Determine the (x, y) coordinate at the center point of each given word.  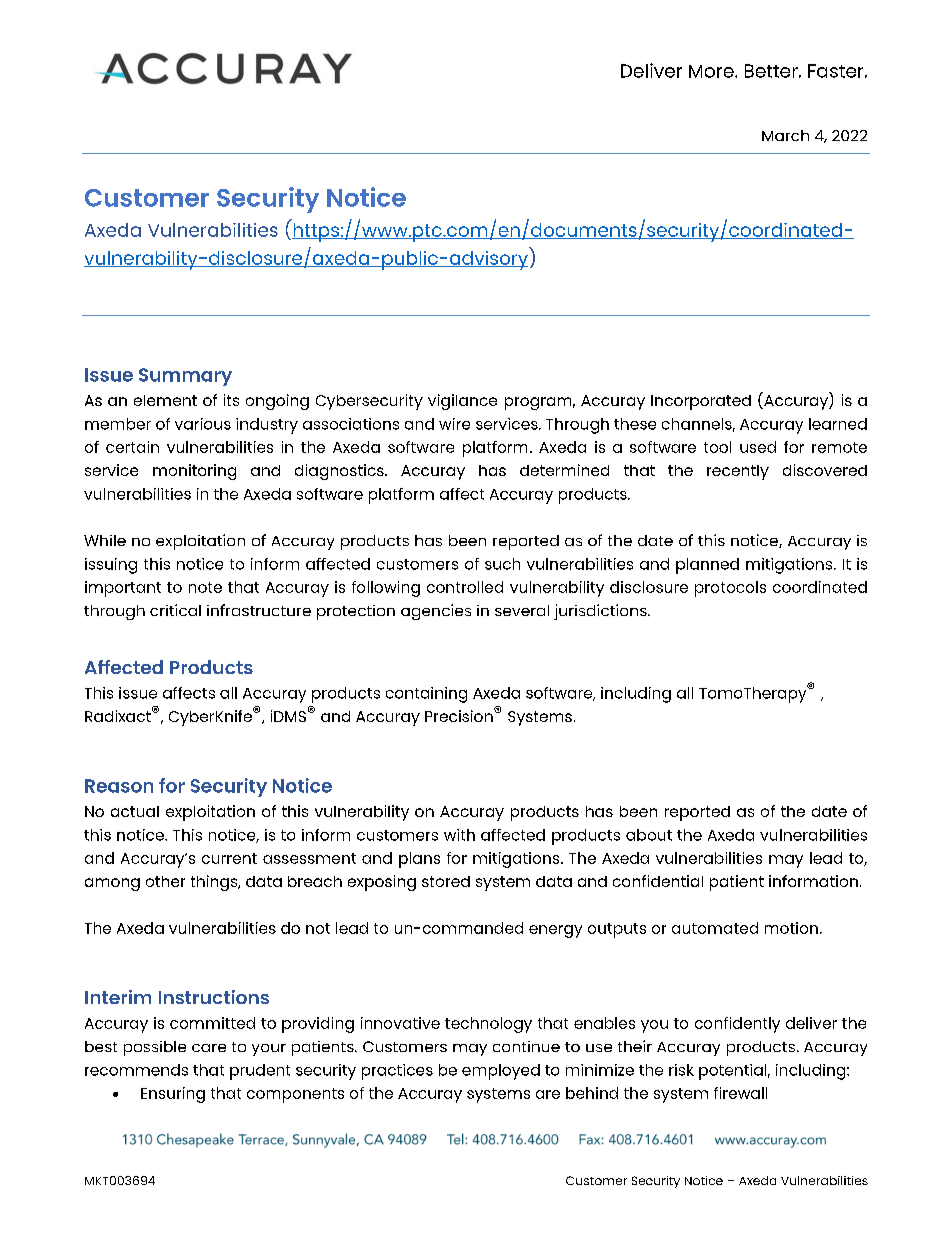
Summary (185, 377)
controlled (465, 587)
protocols (730, 589)
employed (501, 1072)
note (205, 587)
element (165, 400)
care (209, 1048)
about (649, 835)
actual (135, 811)
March (785, 135)
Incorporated (701, 402)
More (712, 71)
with (459, 835)
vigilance (462, 402)
